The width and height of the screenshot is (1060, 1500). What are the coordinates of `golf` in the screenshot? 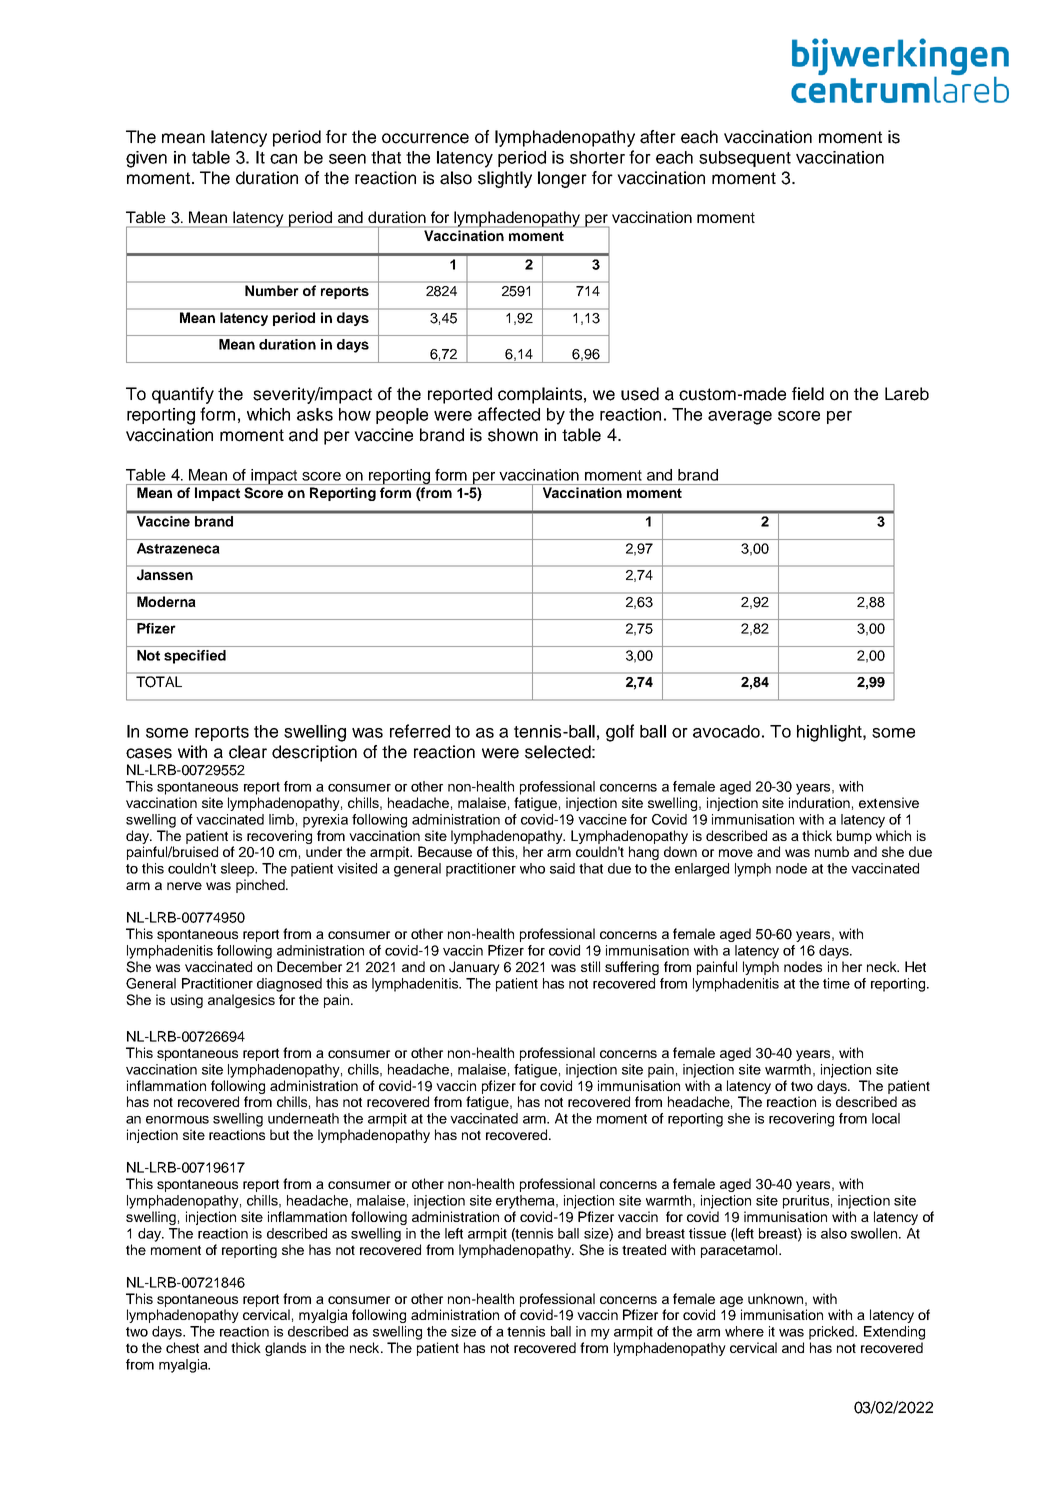 It's located at (620, 733).
